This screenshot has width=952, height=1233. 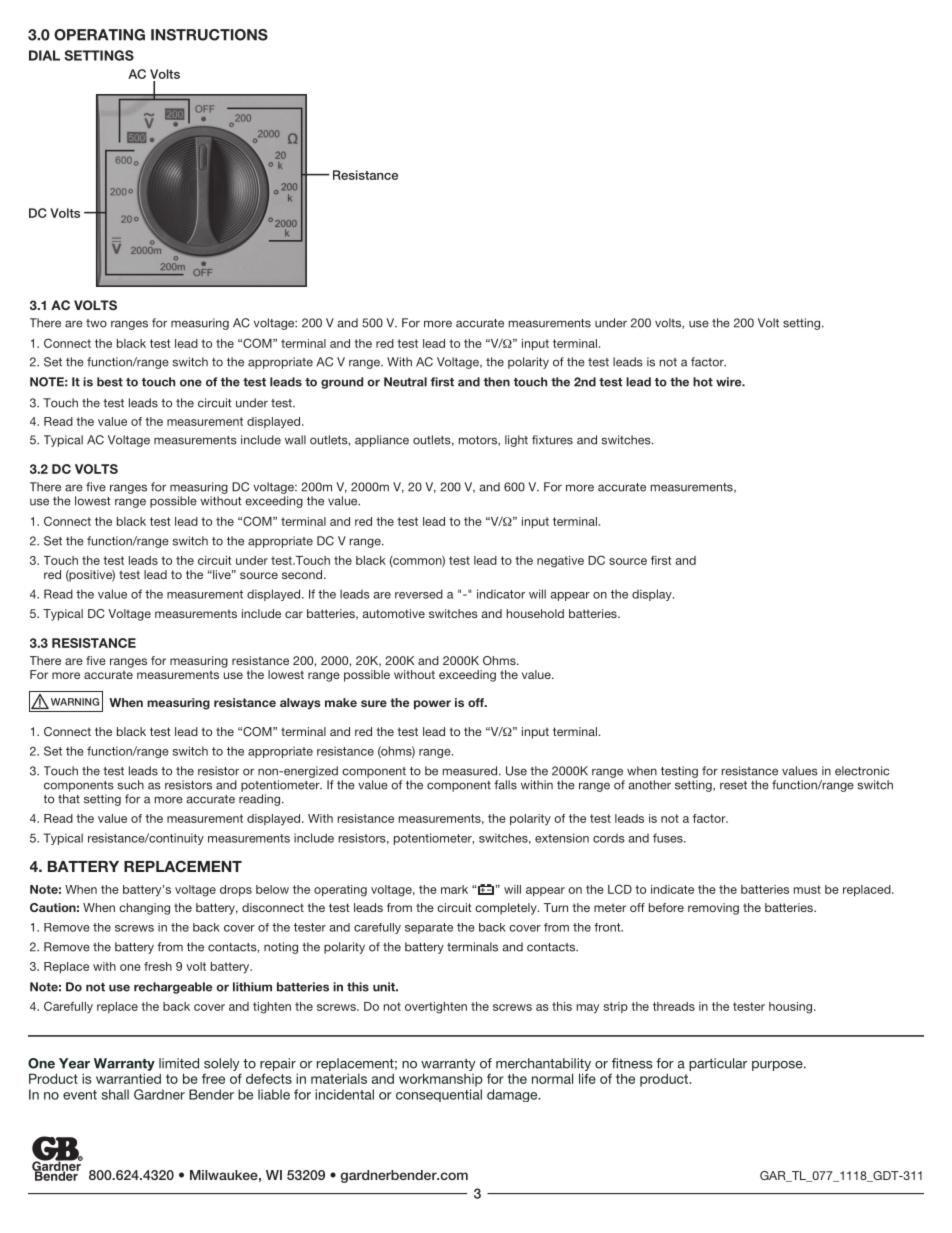 I want to click on workmanship, so click(x=441, y=1080).
